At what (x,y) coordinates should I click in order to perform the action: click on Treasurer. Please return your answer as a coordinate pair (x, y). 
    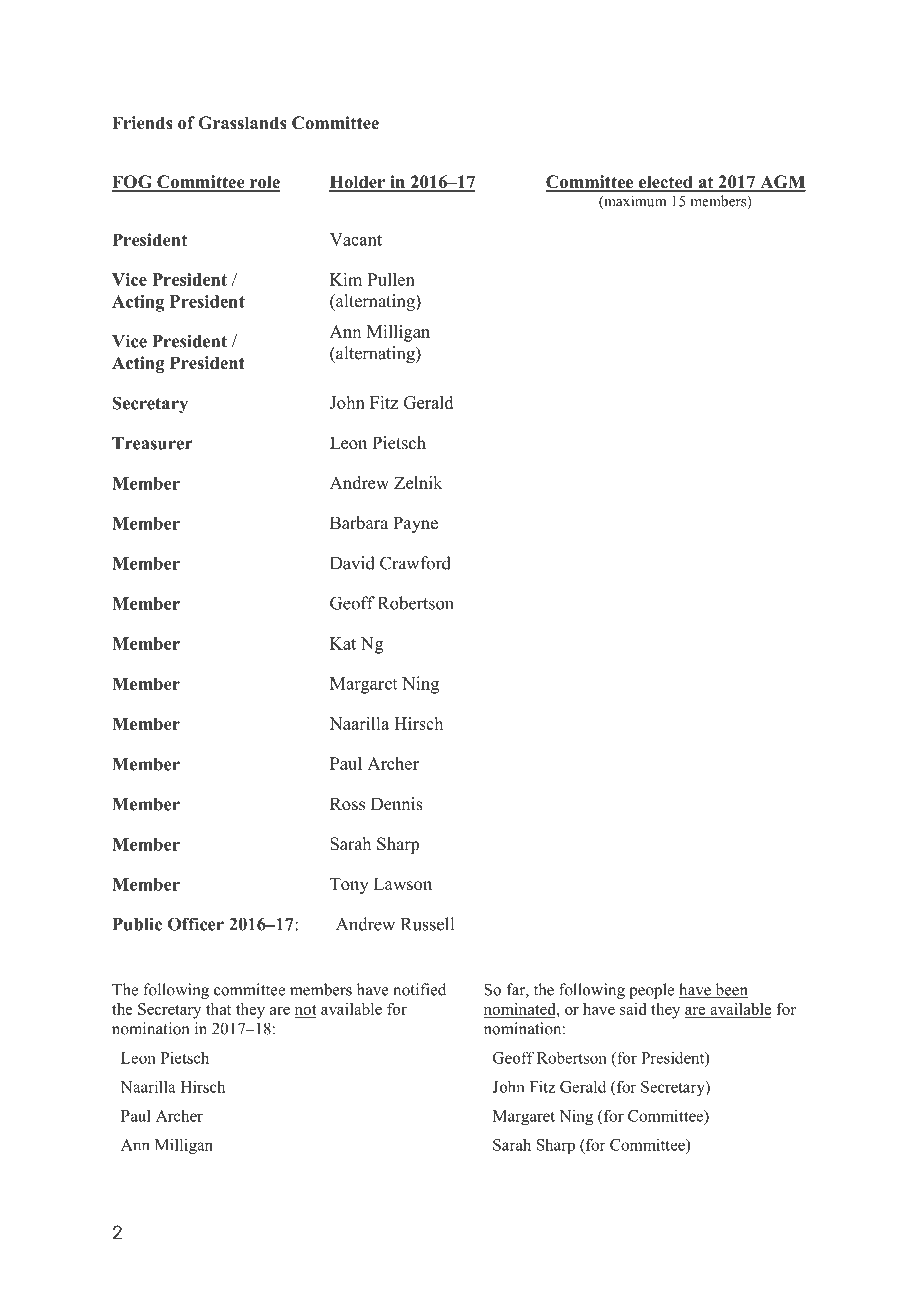
    Looking at the image, I should click on (152, 443).
